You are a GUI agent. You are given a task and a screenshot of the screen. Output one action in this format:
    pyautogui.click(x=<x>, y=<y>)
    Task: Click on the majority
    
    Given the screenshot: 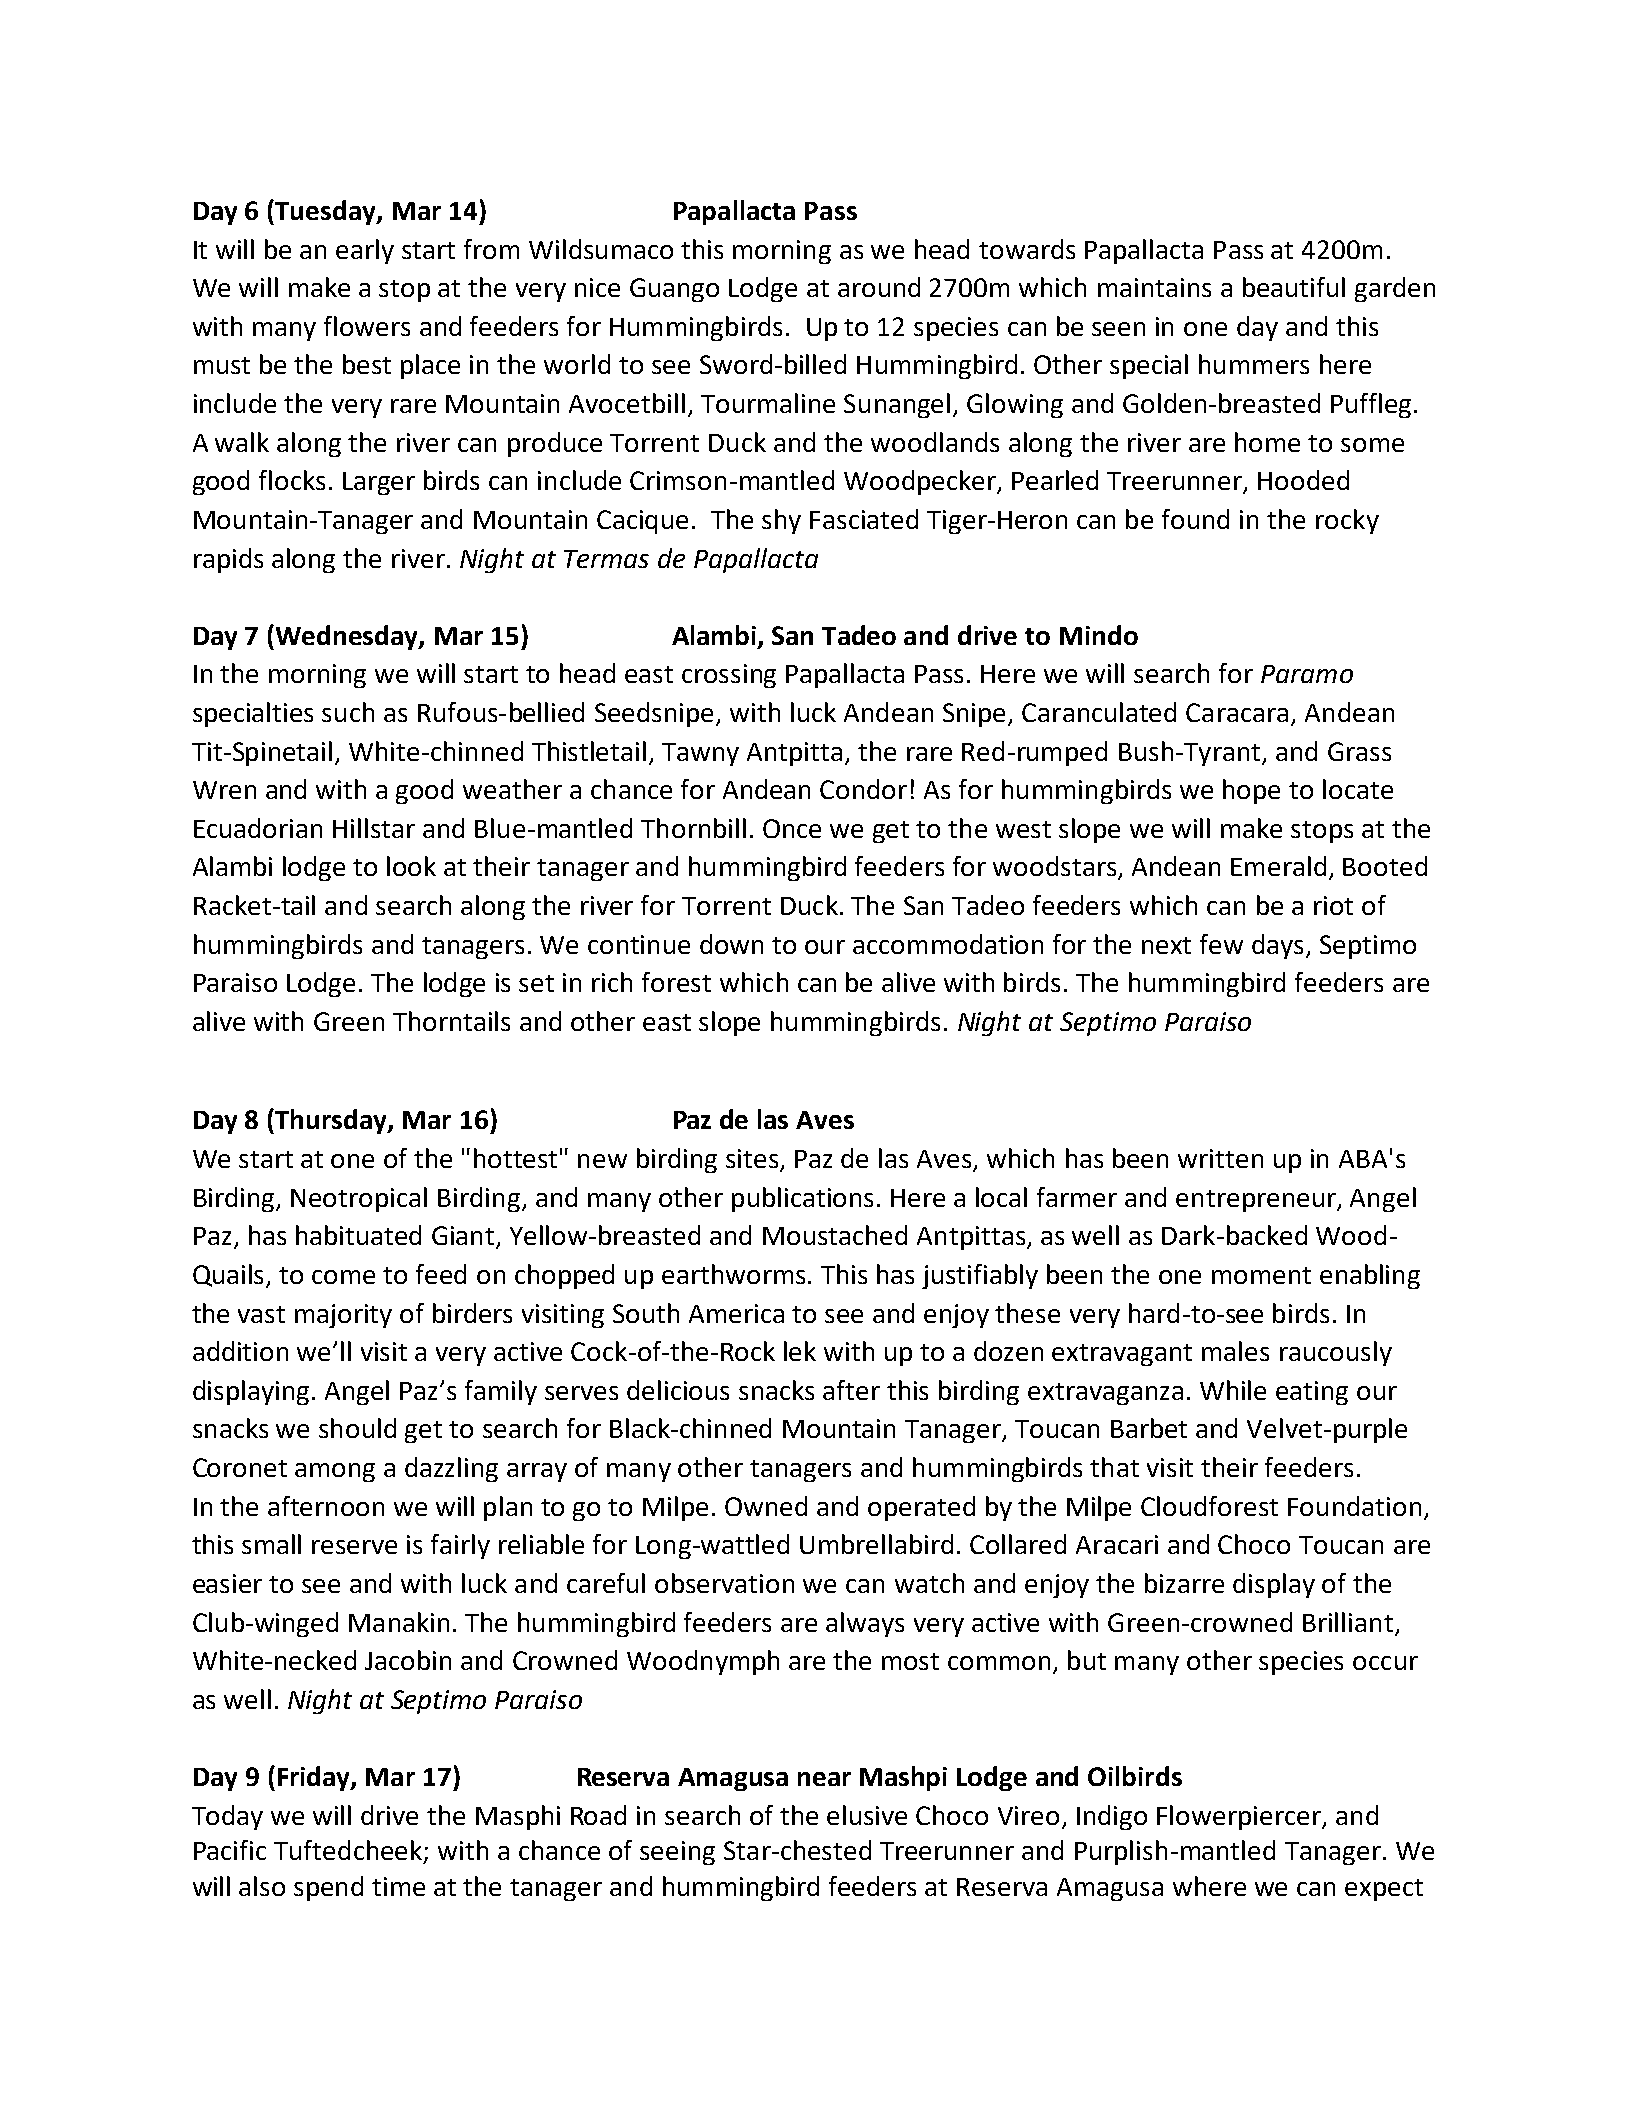 What is the action you would take?
    pyautogui.click(x=343, y=1316)
